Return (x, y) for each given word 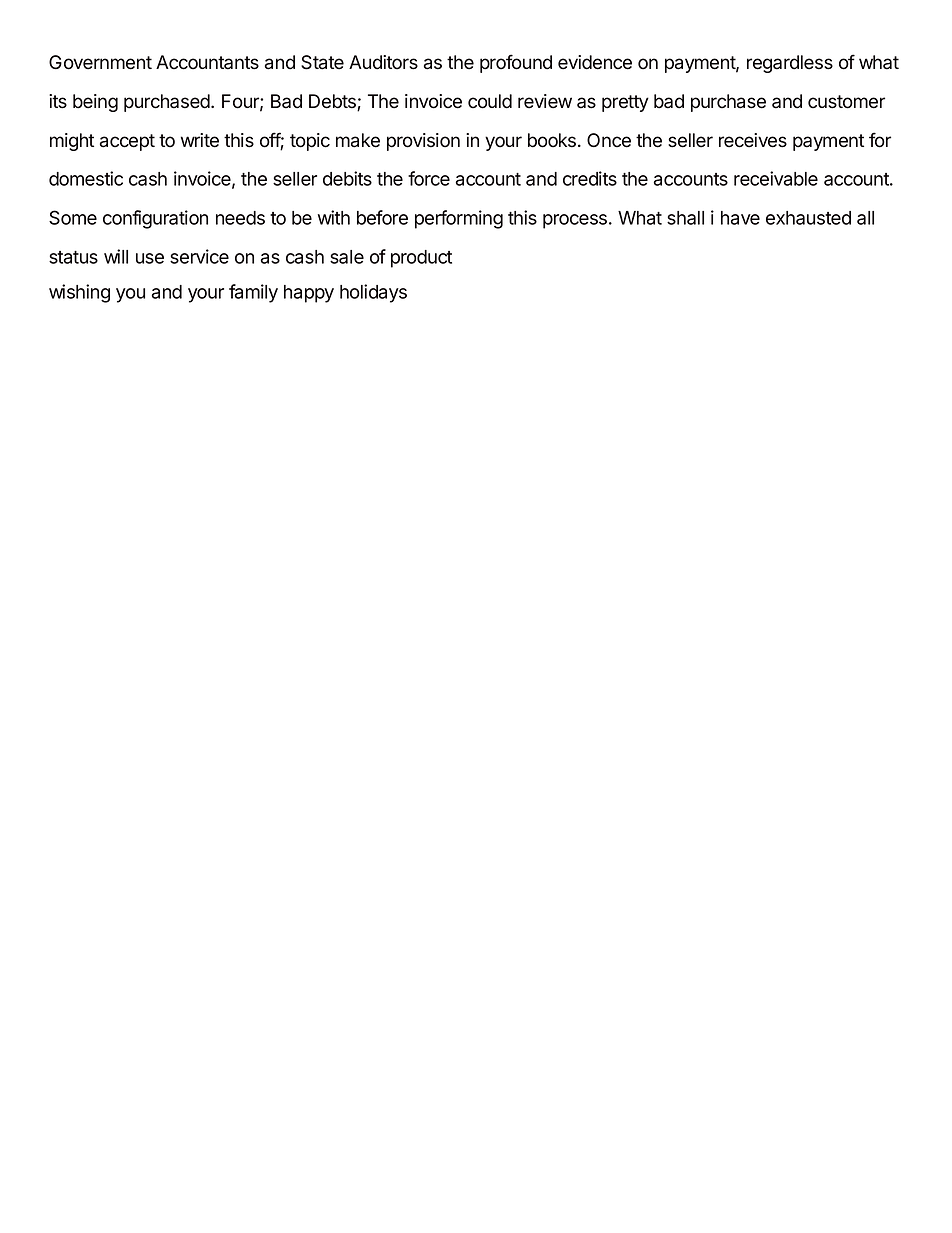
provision (423, 142)
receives (753, 140)
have (740, 218)
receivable (776, 178)
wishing (79, 293)
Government (100, 62)
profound (516, 63)
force (429, 178)
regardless (790, 64)
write (200, 140)
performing (459, 219)
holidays (373, 293)
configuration (155, 219)
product (421, 259)
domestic (86, 178)
